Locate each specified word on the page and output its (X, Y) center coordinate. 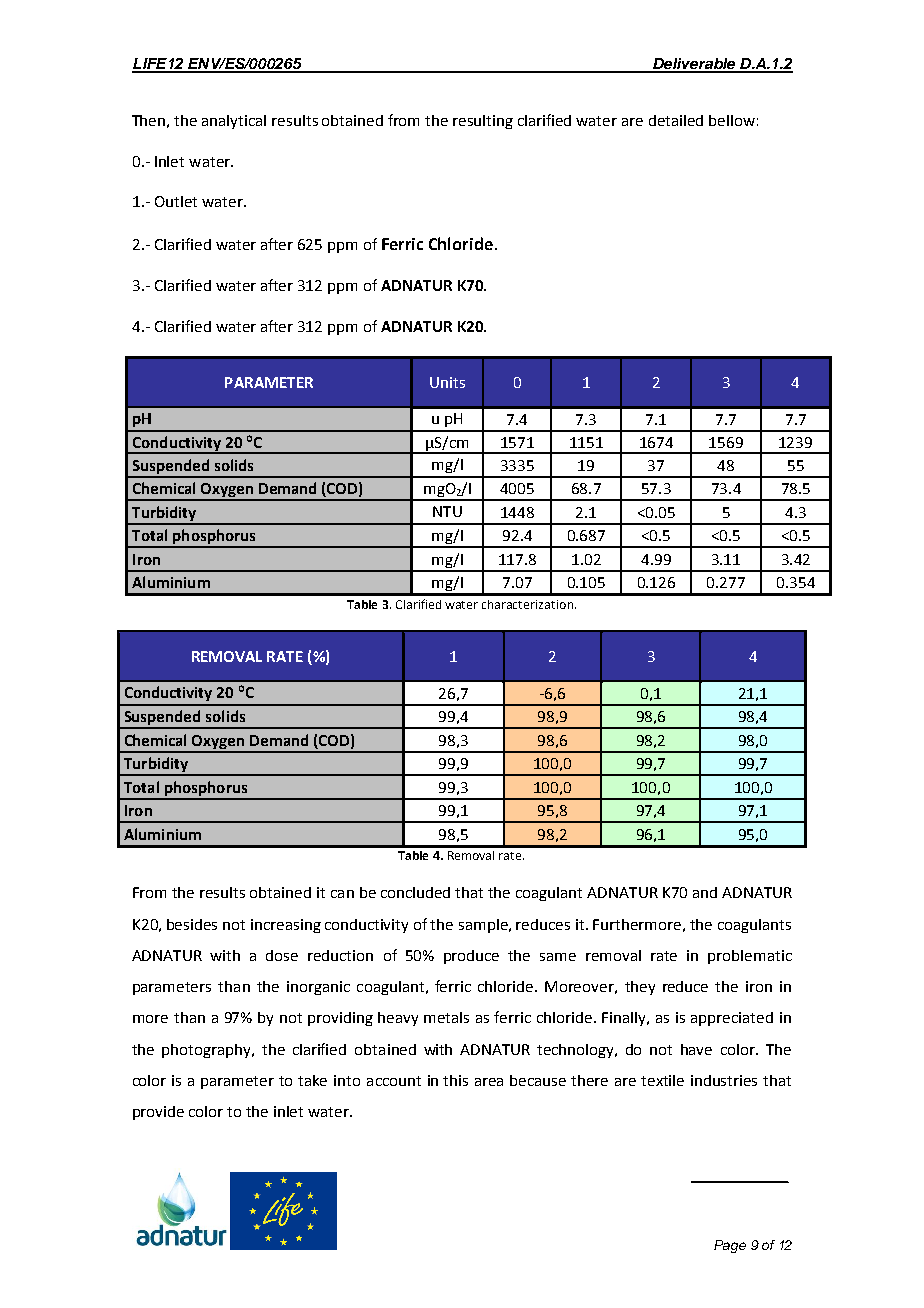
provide (158, 1113)
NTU (447, 511)
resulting (483, 122)
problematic (750, 957)
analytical (234, 122)
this (455, 1080)
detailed (676, 120)
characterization (527, 604)
